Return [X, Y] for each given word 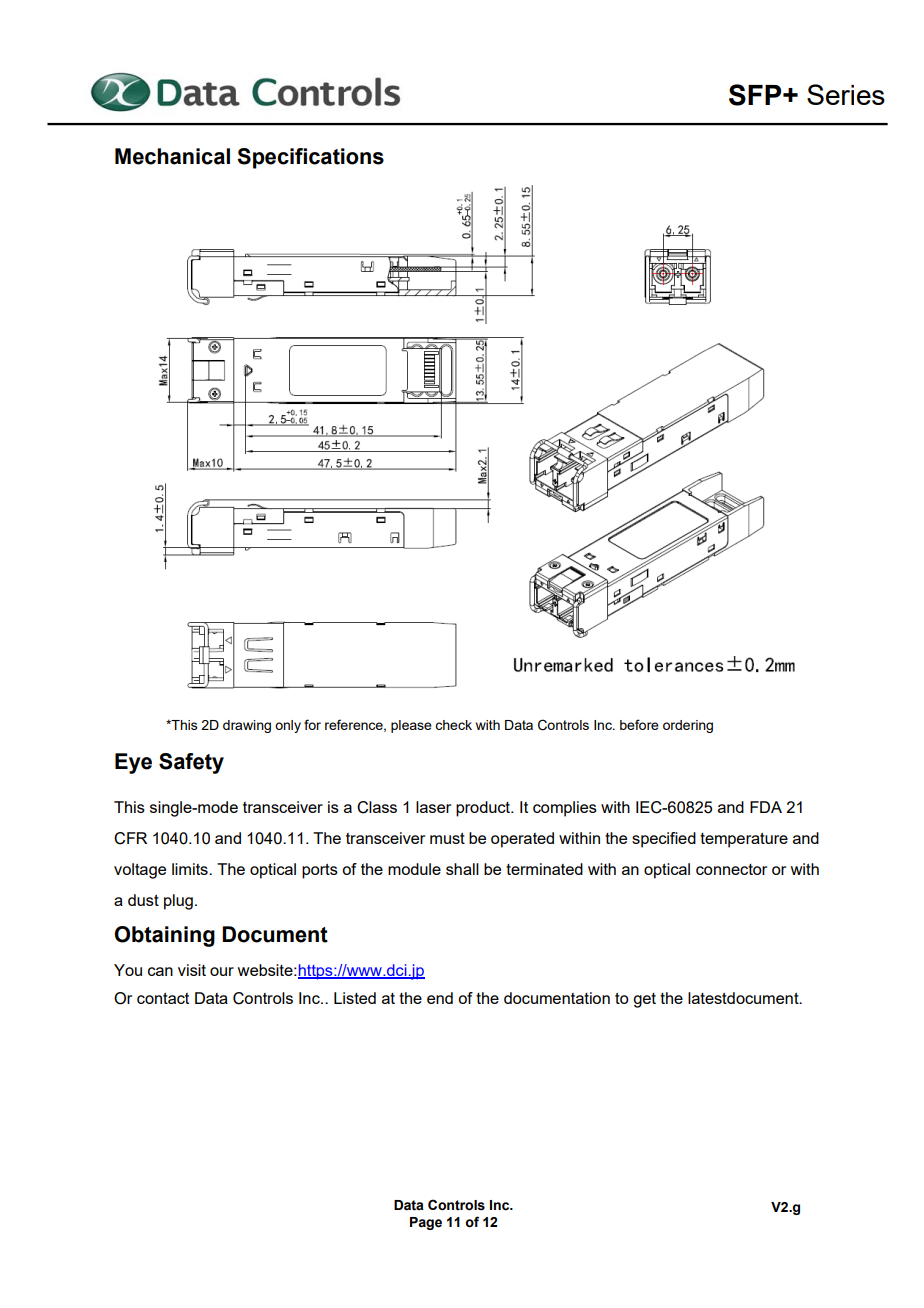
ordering [688, 726]
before [639, 724]
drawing [247, 726]
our [222, 971]
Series [846, 94]
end [440, 998]
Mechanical [172, 156]
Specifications [310, 158]
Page [426, 1223]
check [453, 725]
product [484, 809]
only [288, 726]
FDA [766, 807]
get [644, 1000]
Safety [191, 763]
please [411, 726]
